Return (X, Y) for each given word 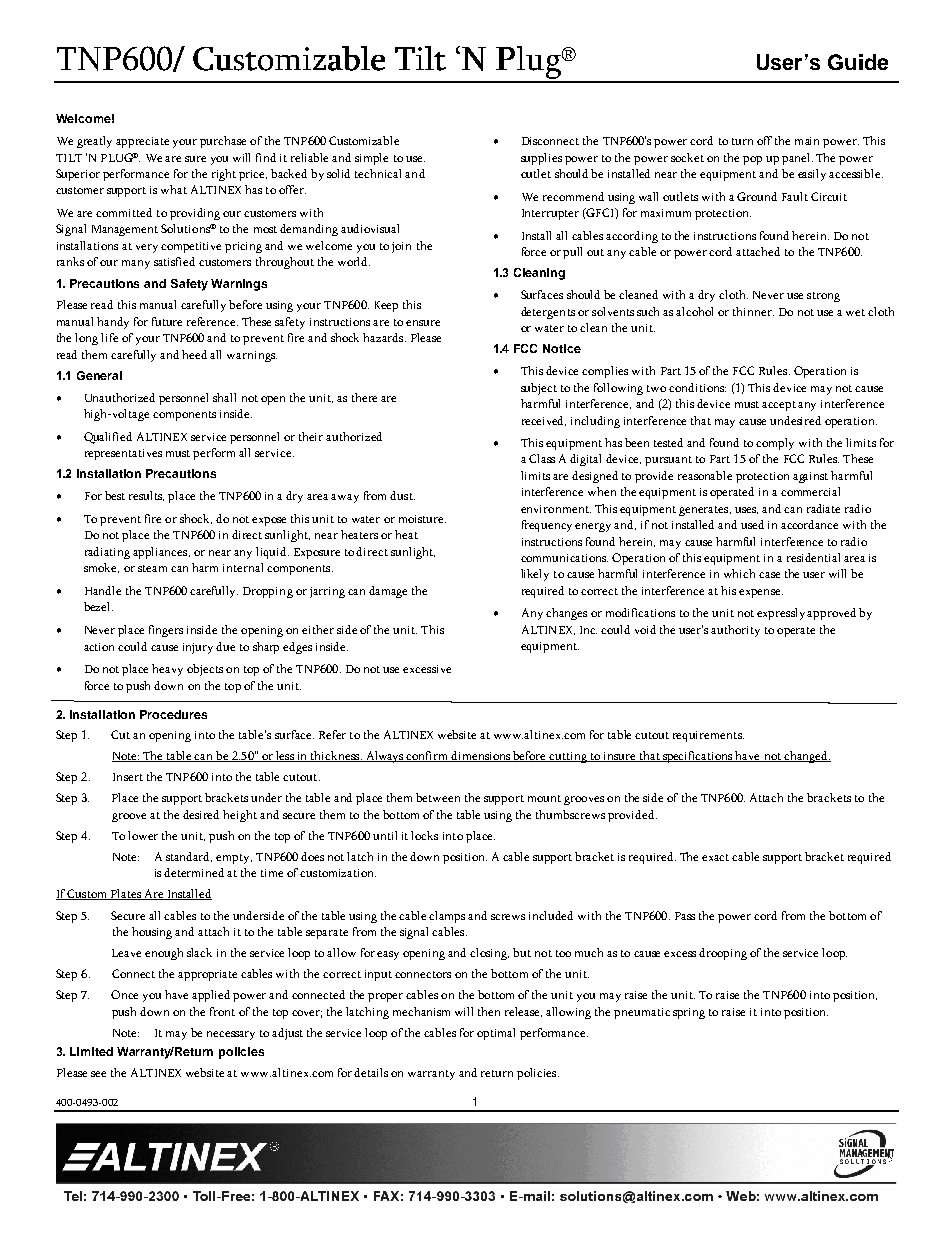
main (807, 141)
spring (689, 1013)
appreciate (142, 142)
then (489, 1011)
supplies (541, 159)
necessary (231, 1035)
